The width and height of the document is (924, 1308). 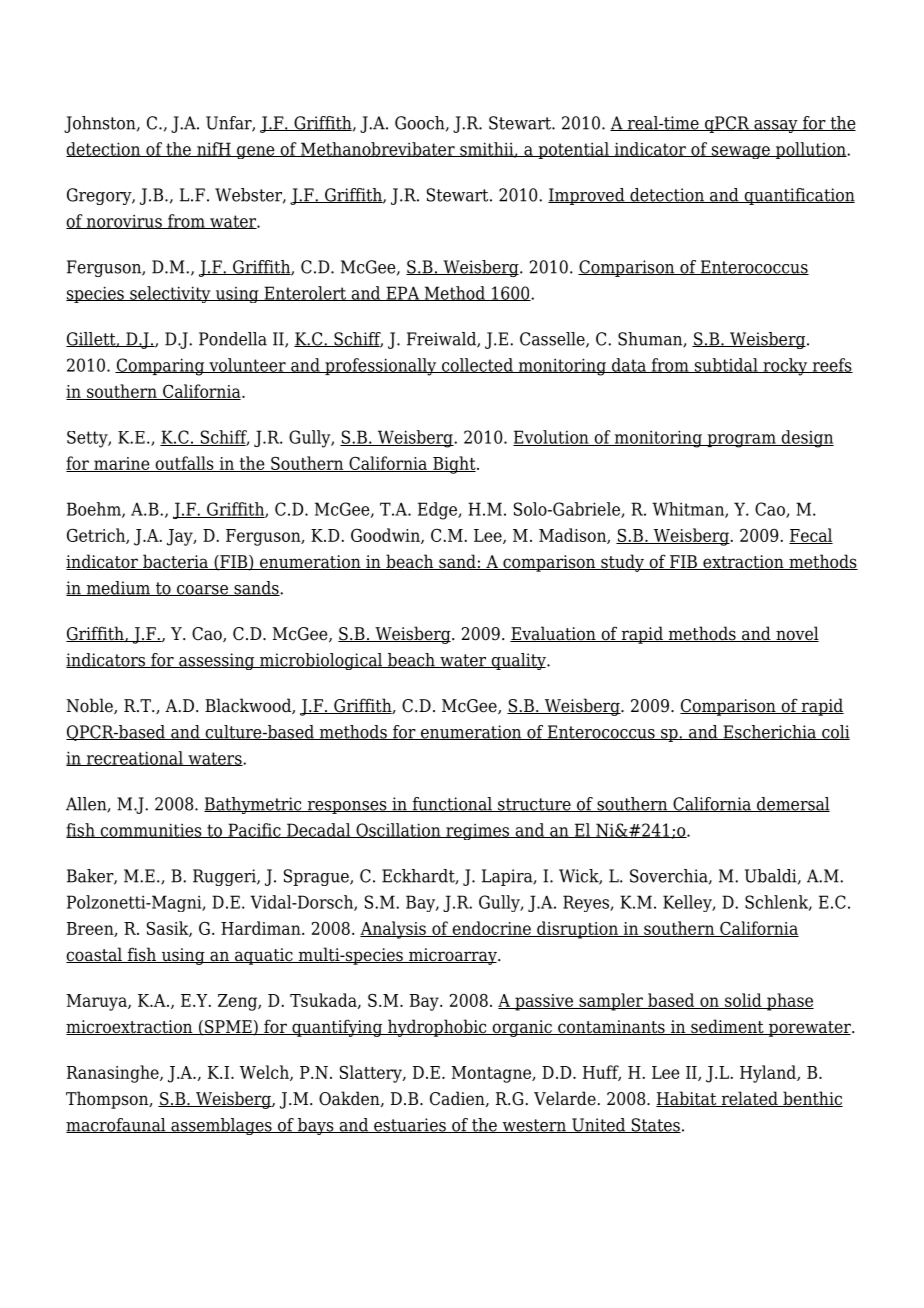 I want to click on gene, so click(x=256, y=152).
